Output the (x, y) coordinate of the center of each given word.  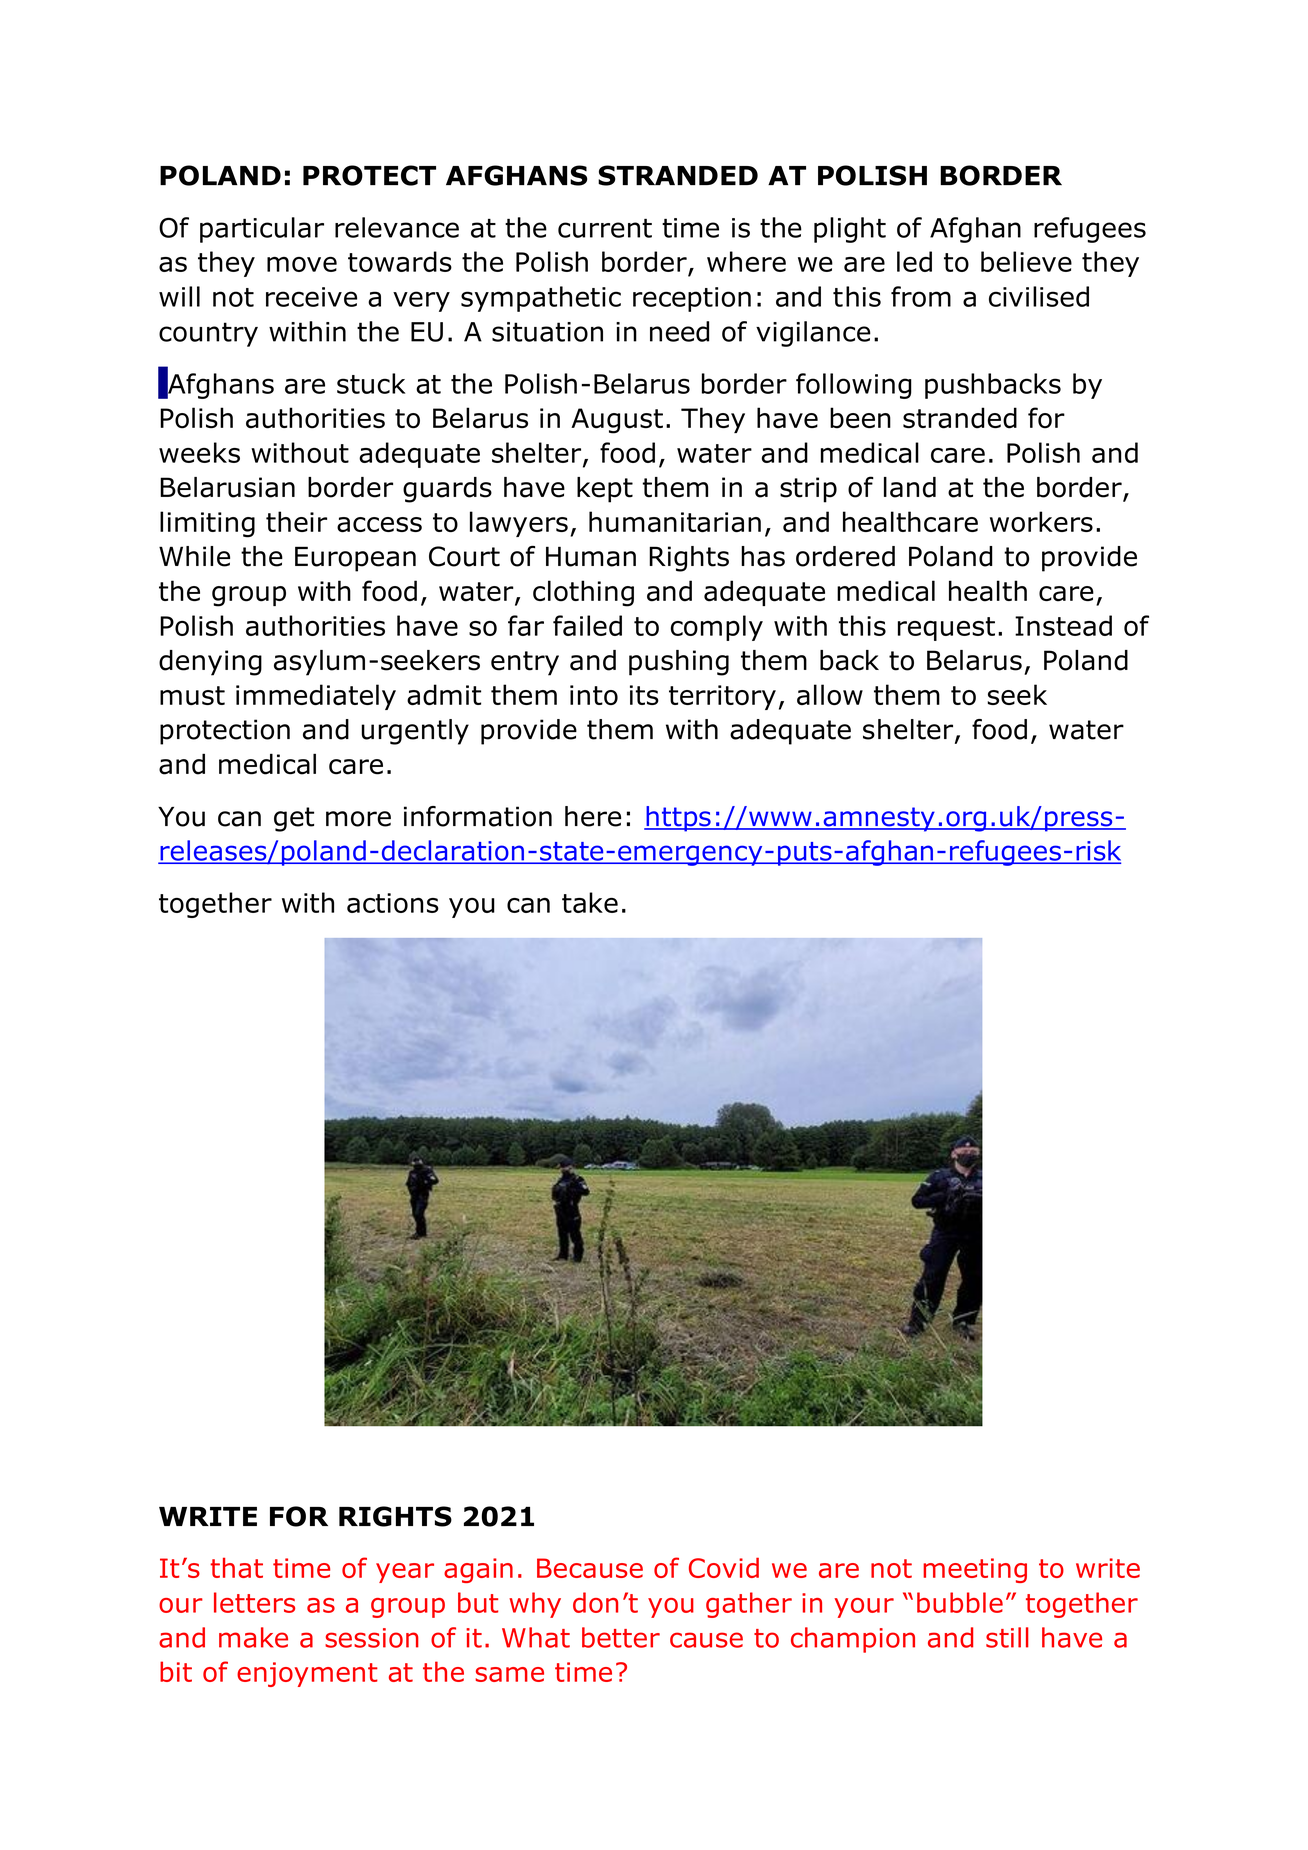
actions (393, 903)
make (253, 1637)
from (921, 296)
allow (830, 694)
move (302, 264)
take (590, 902)
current (605, 228)
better (621, 1637)
